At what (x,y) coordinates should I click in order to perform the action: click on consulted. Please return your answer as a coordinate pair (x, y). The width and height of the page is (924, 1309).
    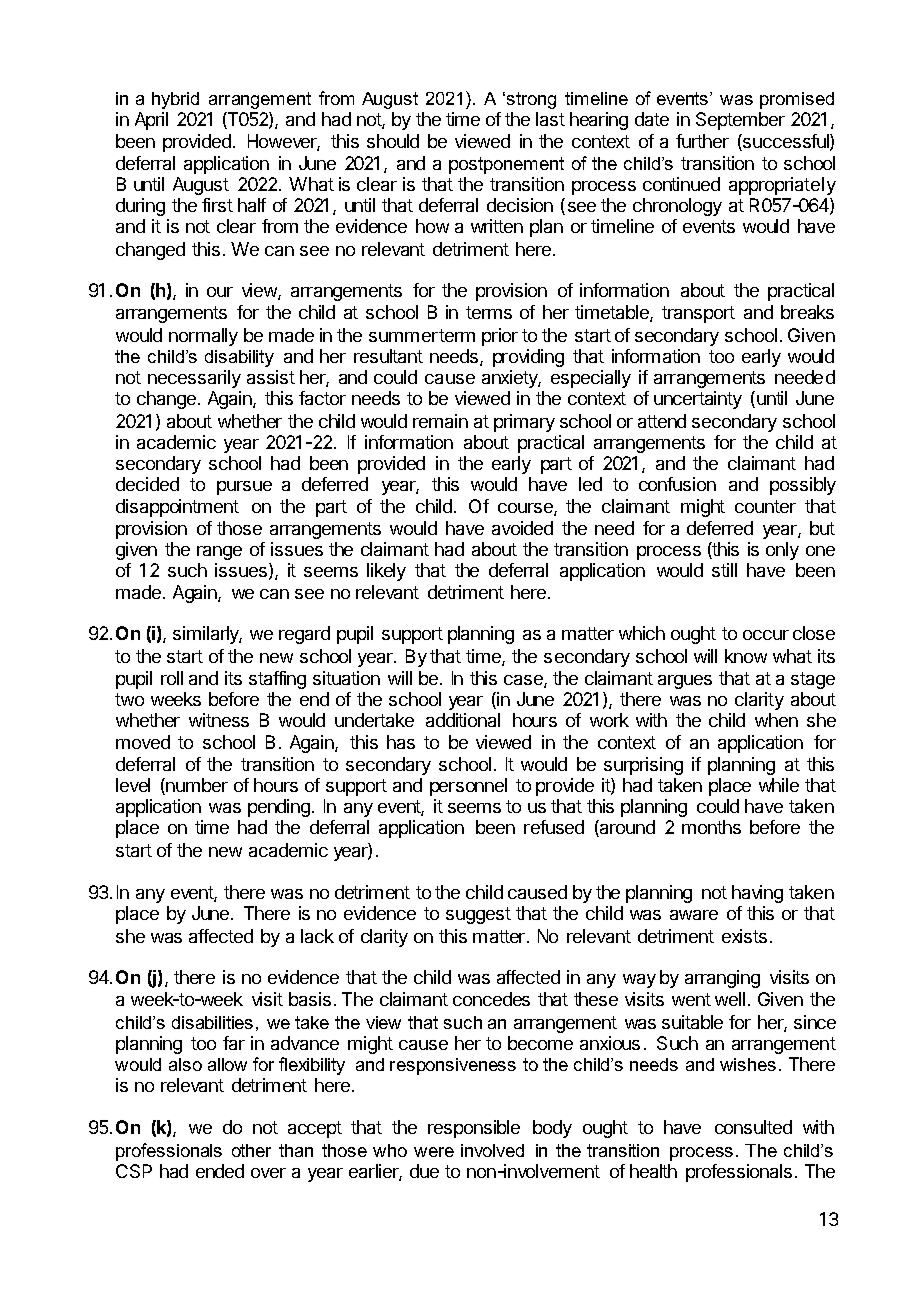
    Looking at the image, I should click on (753, 1127).
